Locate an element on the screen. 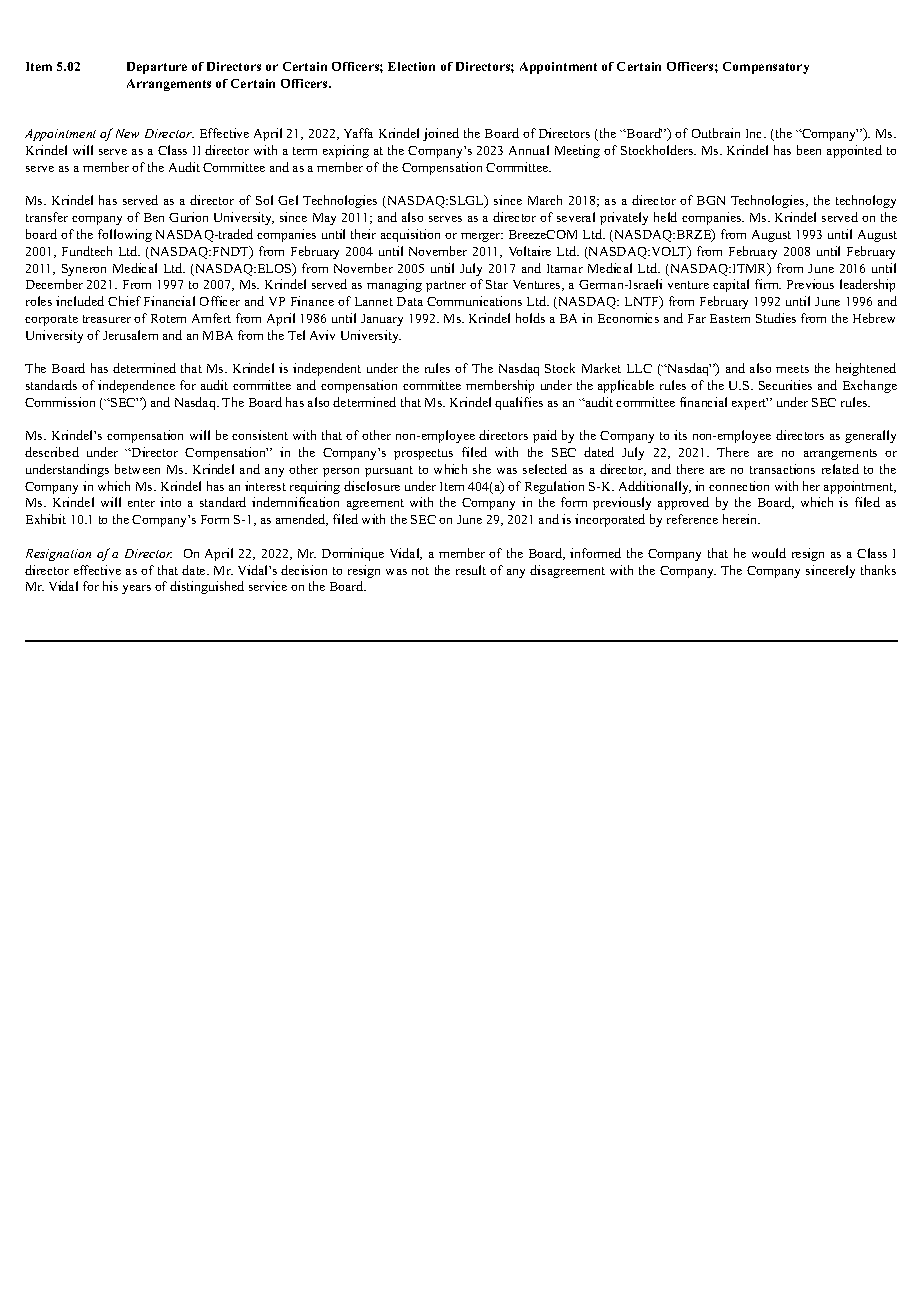  Election is located at coordinates (411, 66).
